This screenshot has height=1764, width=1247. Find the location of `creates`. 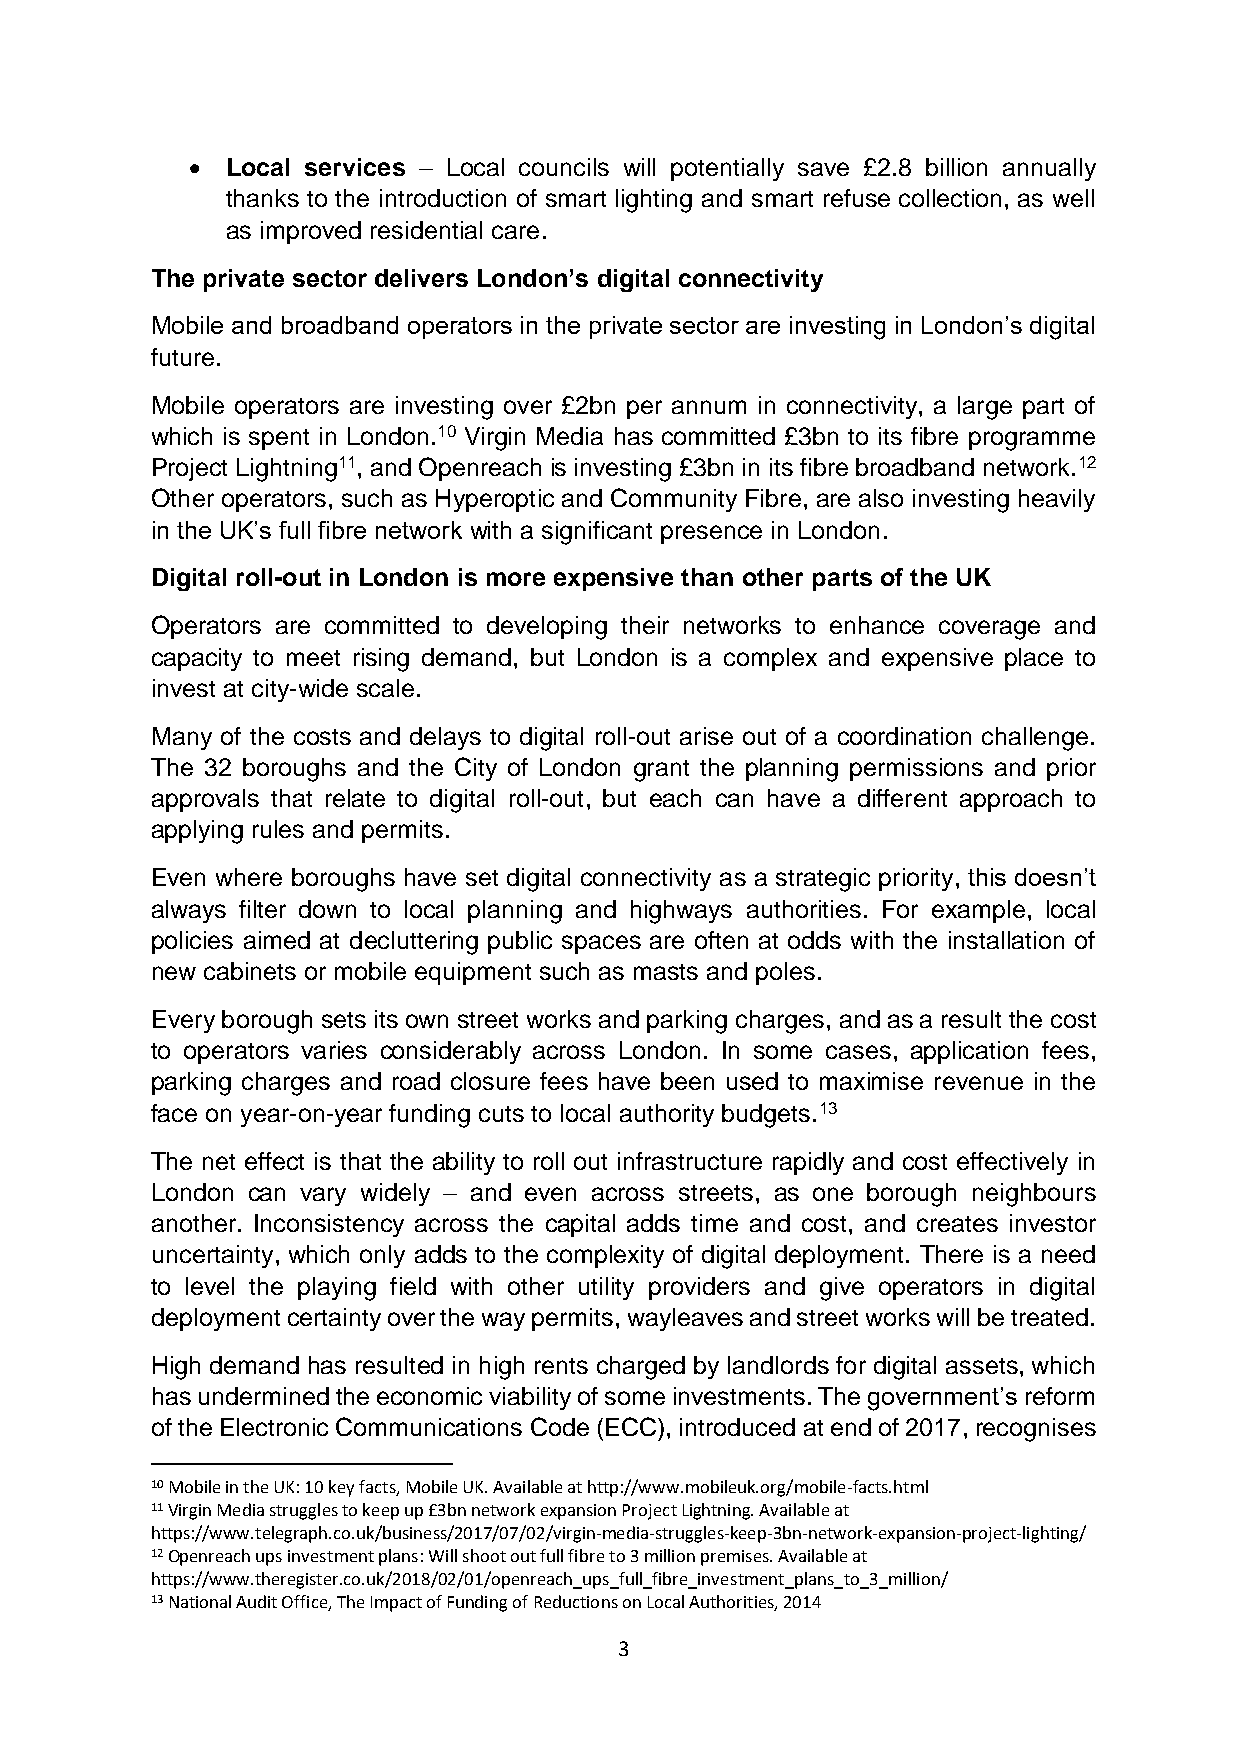

creates is located at coordinates (957, 1224).
